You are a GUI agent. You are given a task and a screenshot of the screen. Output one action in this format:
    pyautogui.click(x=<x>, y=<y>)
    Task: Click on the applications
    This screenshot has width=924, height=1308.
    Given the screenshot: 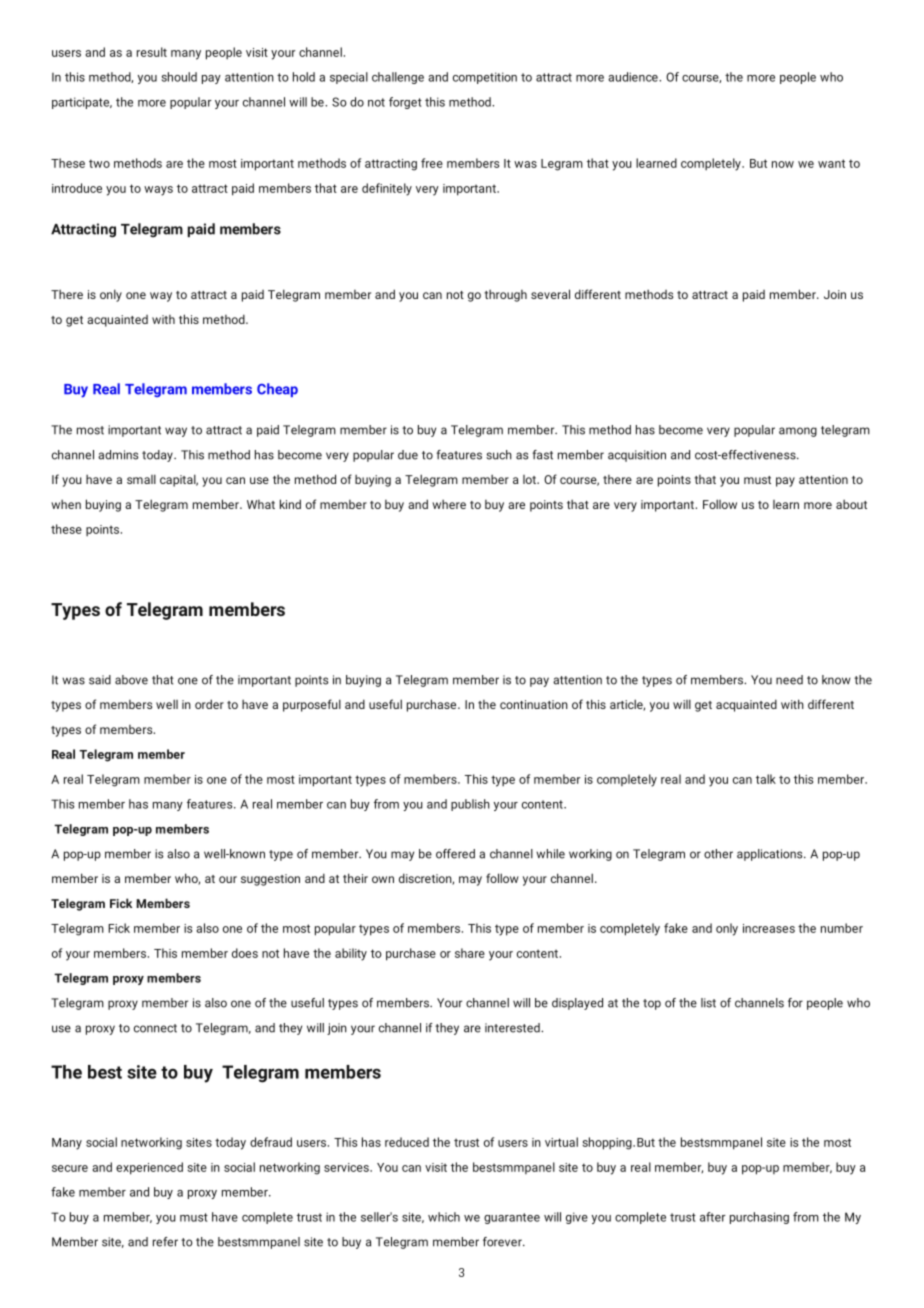 What is the action you would take?
    pyautogui.click(x=771, y=855)
